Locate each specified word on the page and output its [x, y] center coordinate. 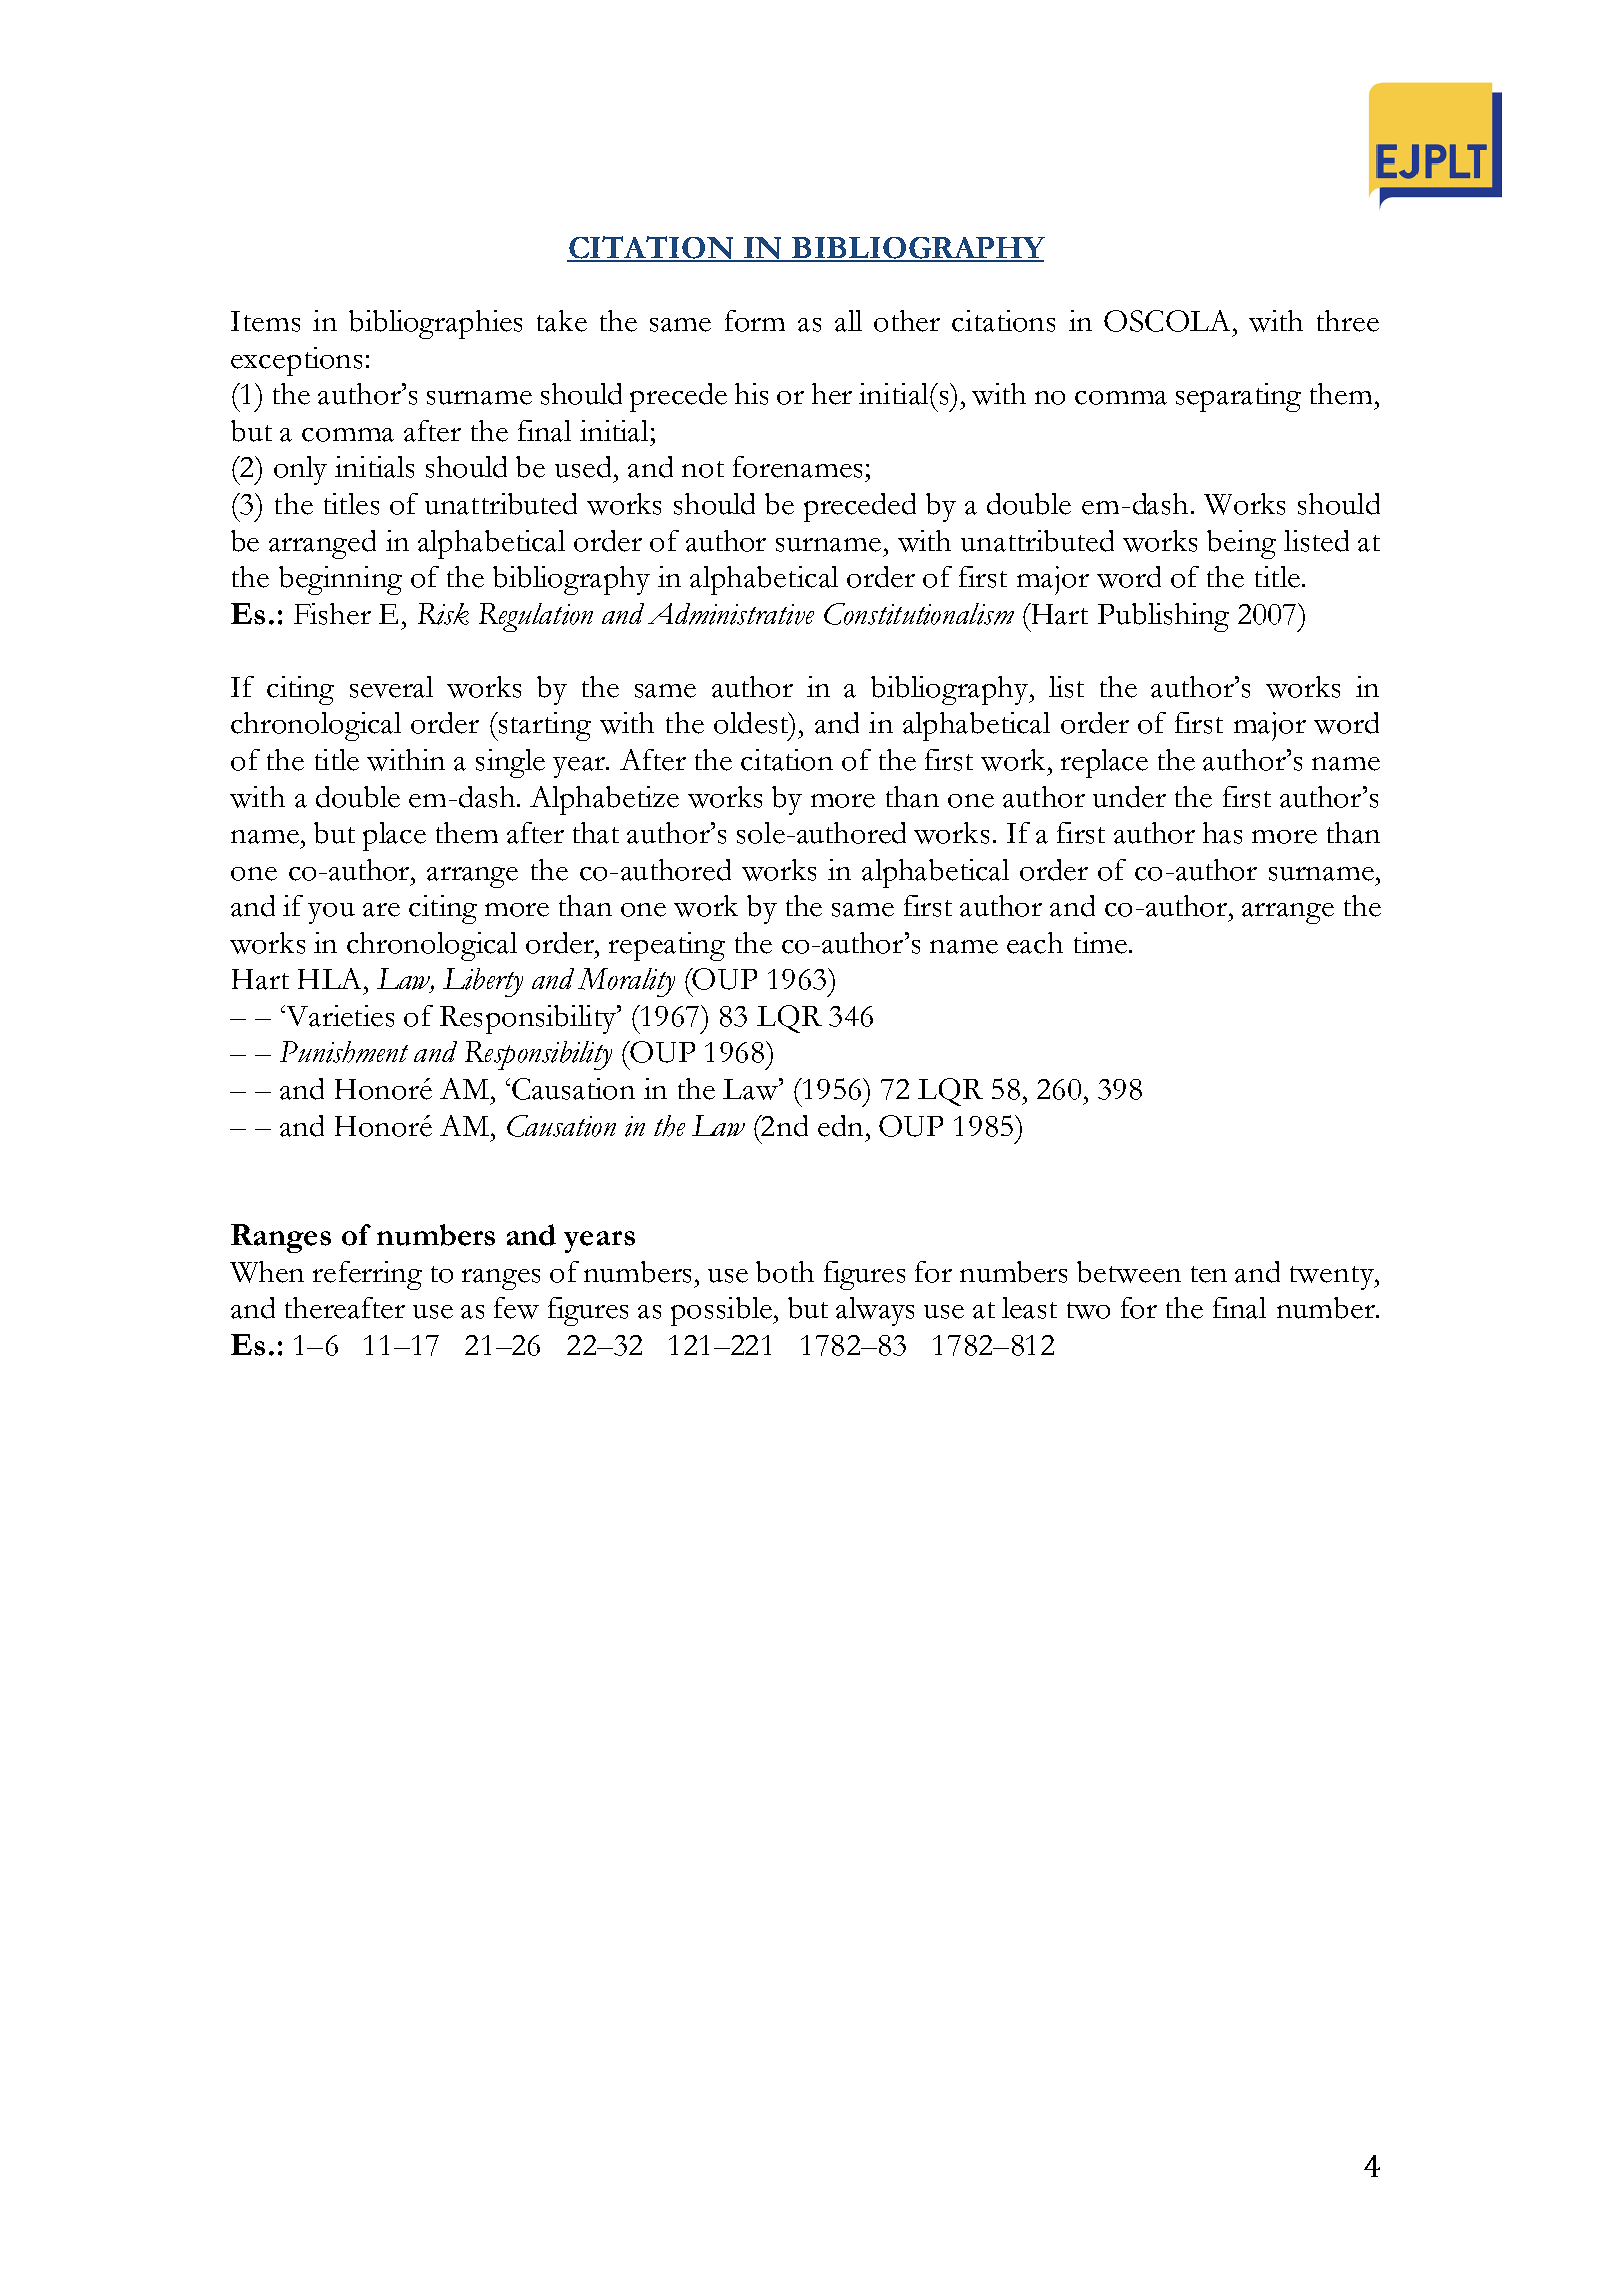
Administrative [731, 614]
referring [367, 1275]
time [1102, 943]
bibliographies [435, 324]
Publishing [1163, 617]
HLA [329, 978]
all [848, 321]
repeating [667, 946]
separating [1238, 397]
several [391, 687]
